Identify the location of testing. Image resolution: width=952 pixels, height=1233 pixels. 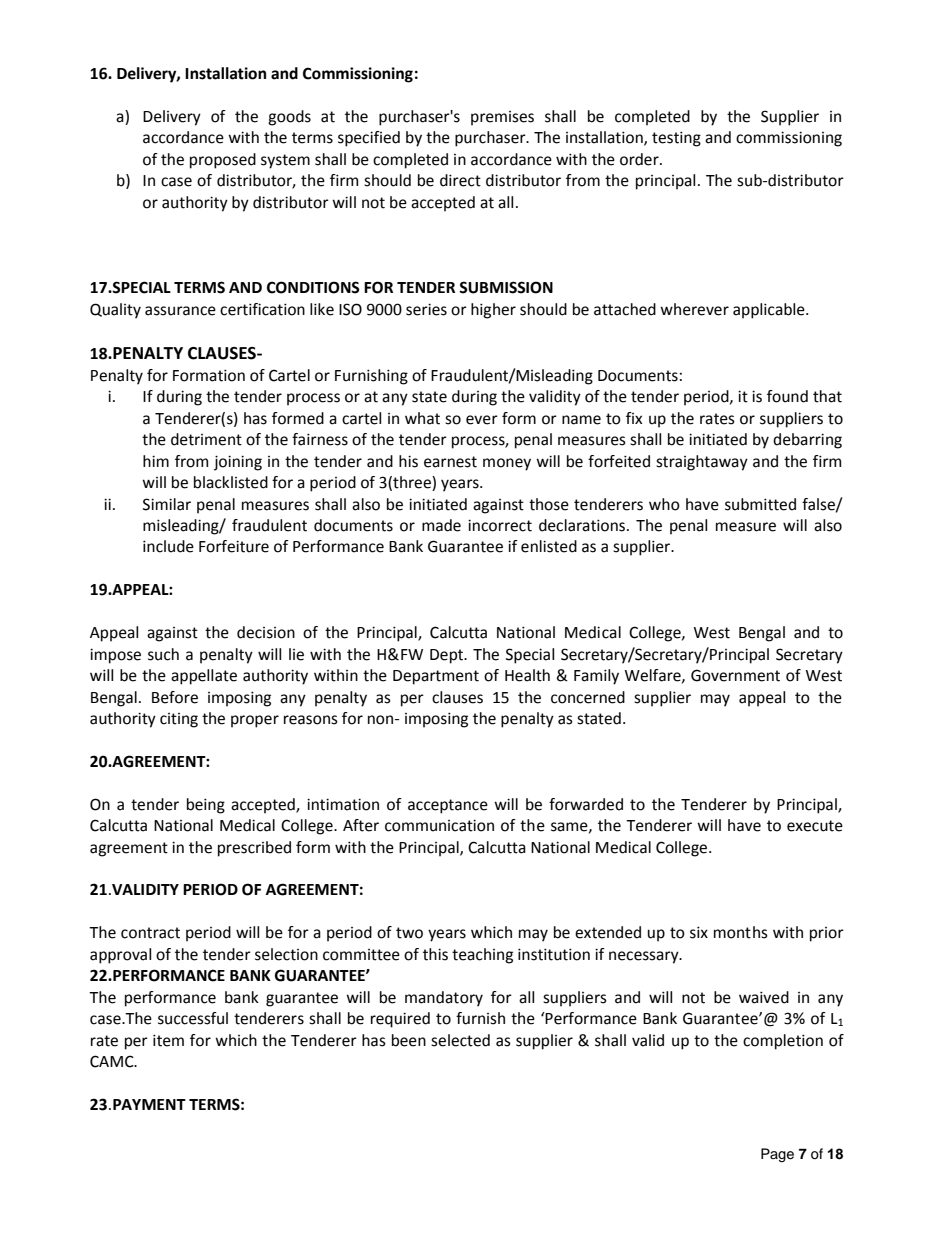
(676, 139).
